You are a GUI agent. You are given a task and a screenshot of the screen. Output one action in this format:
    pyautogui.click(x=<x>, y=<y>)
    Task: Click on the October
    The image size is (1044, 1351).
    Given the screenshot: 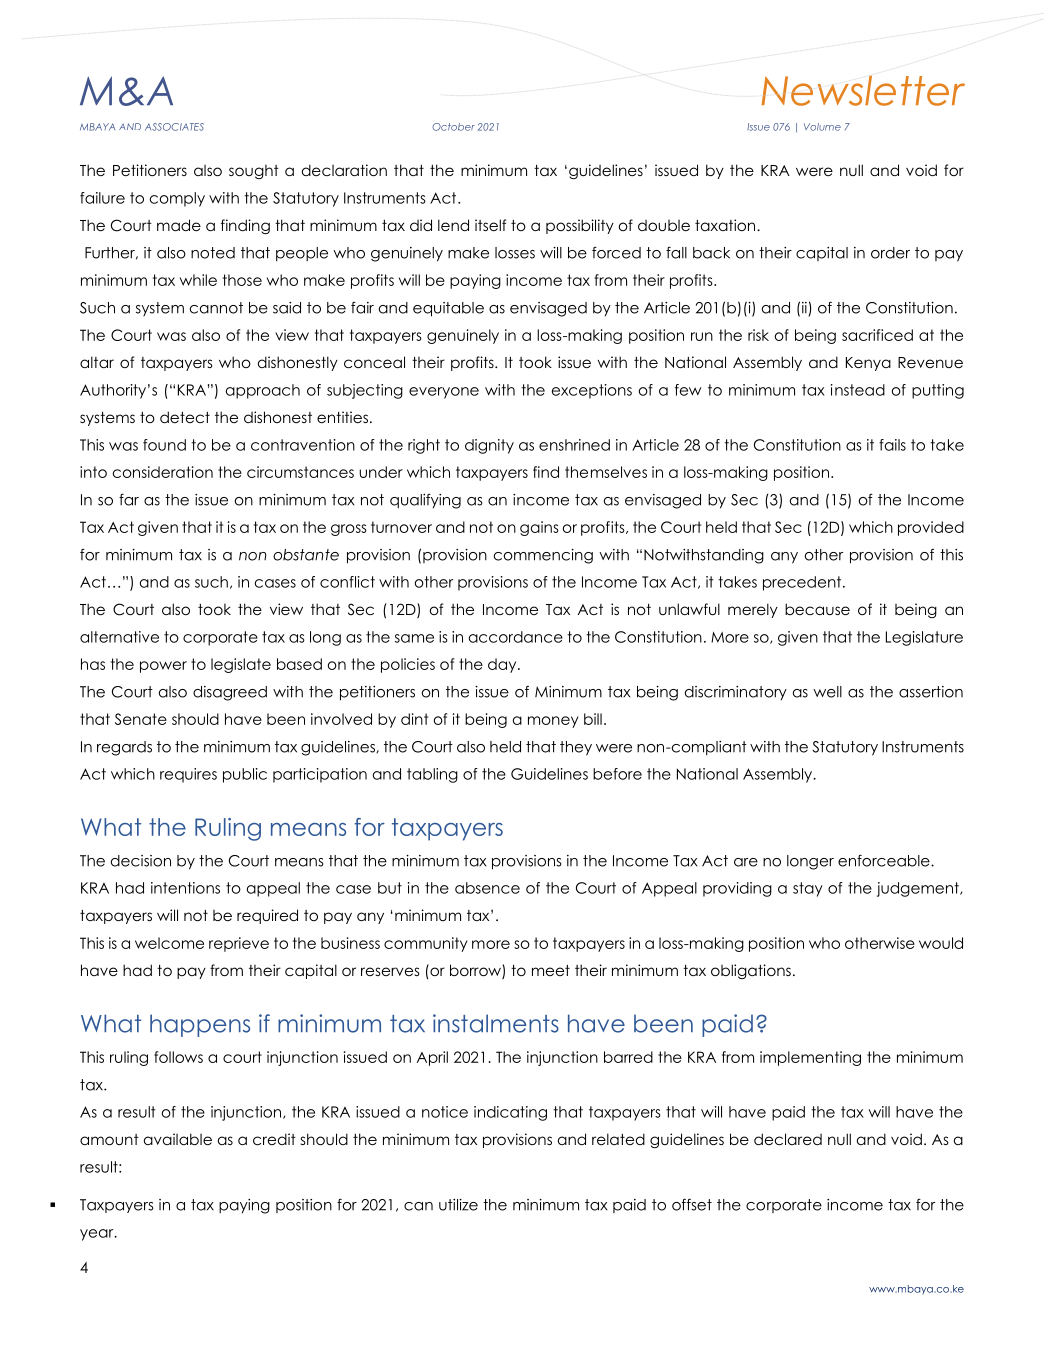 What is the action you would take?
    pyautogui.click(x=453, y=127)
